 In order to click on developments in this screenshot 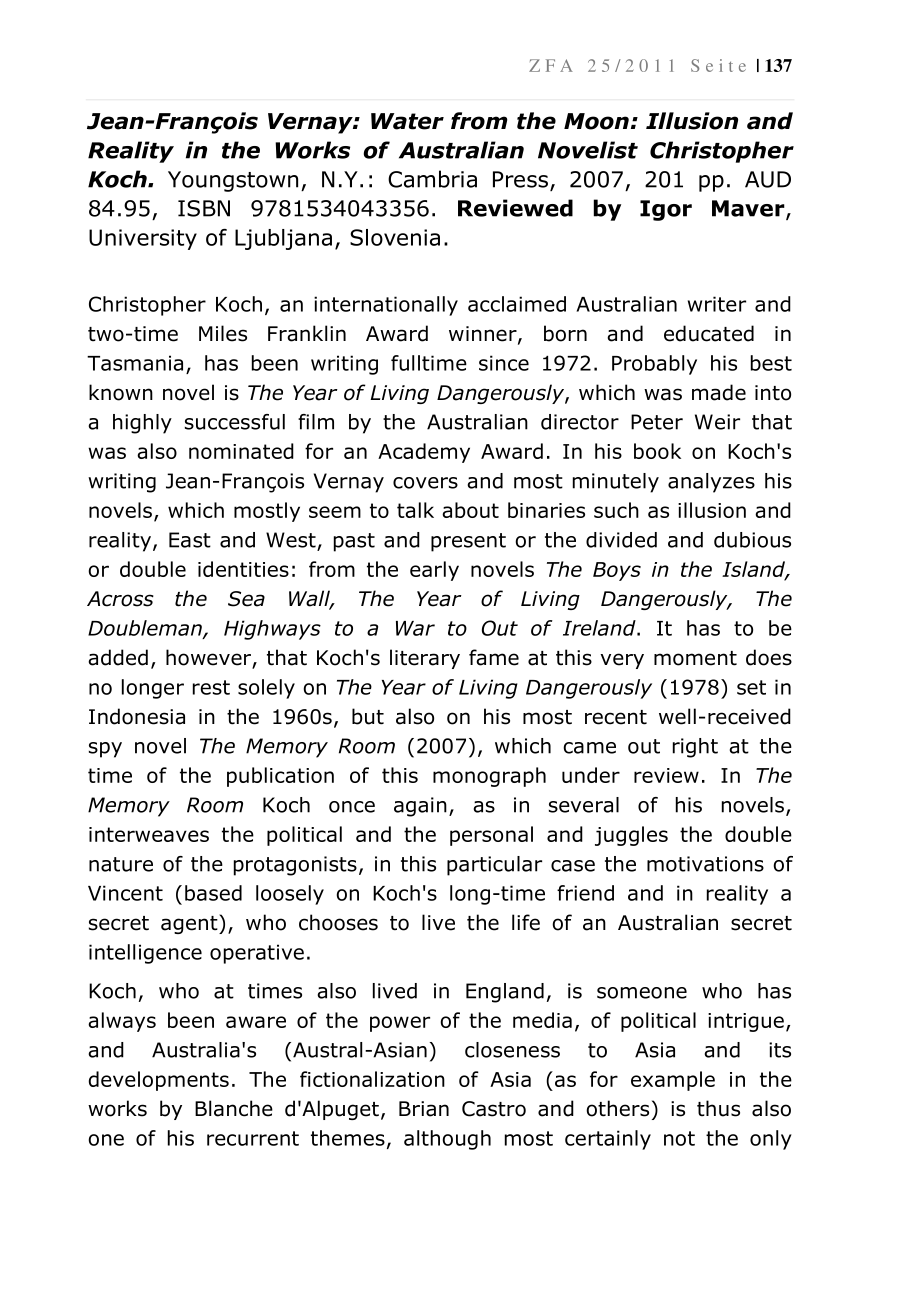, I will do `click(159, 1081)`.
